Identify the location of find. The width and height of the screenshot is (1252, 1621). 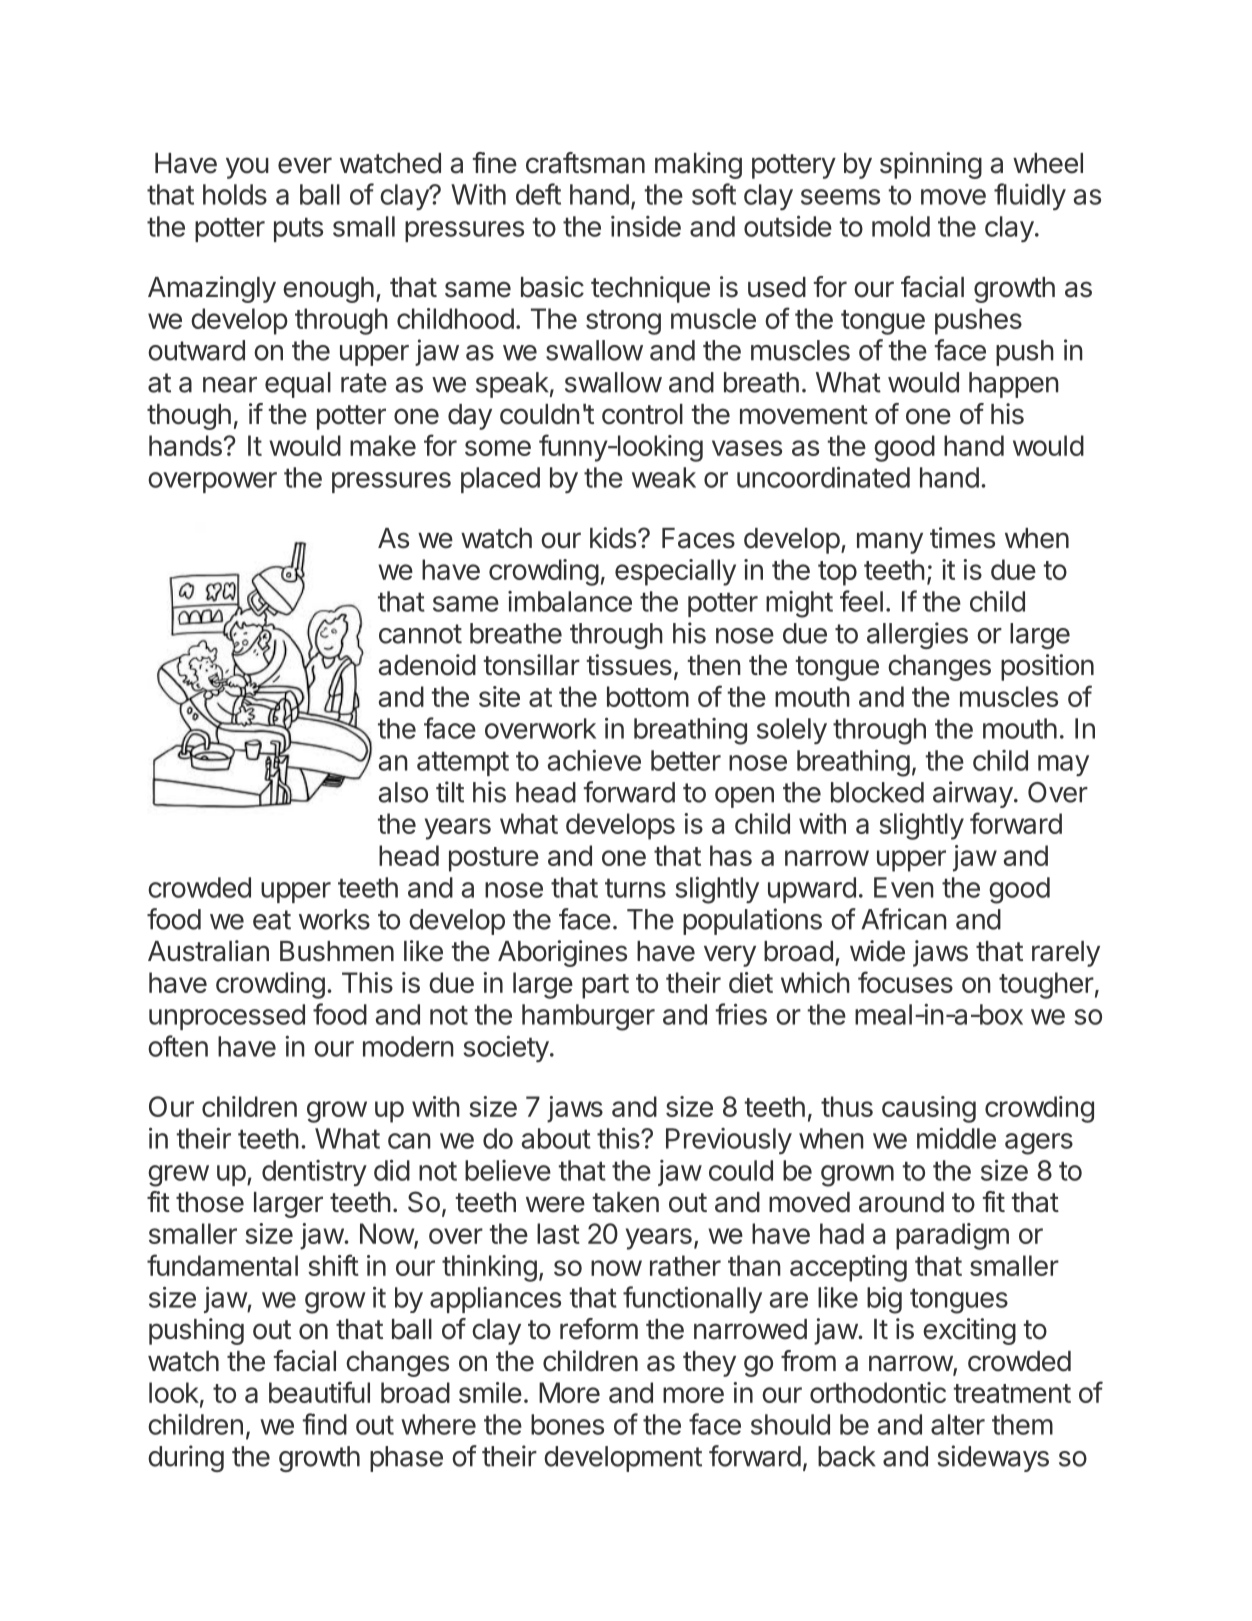
(325, 1424).
